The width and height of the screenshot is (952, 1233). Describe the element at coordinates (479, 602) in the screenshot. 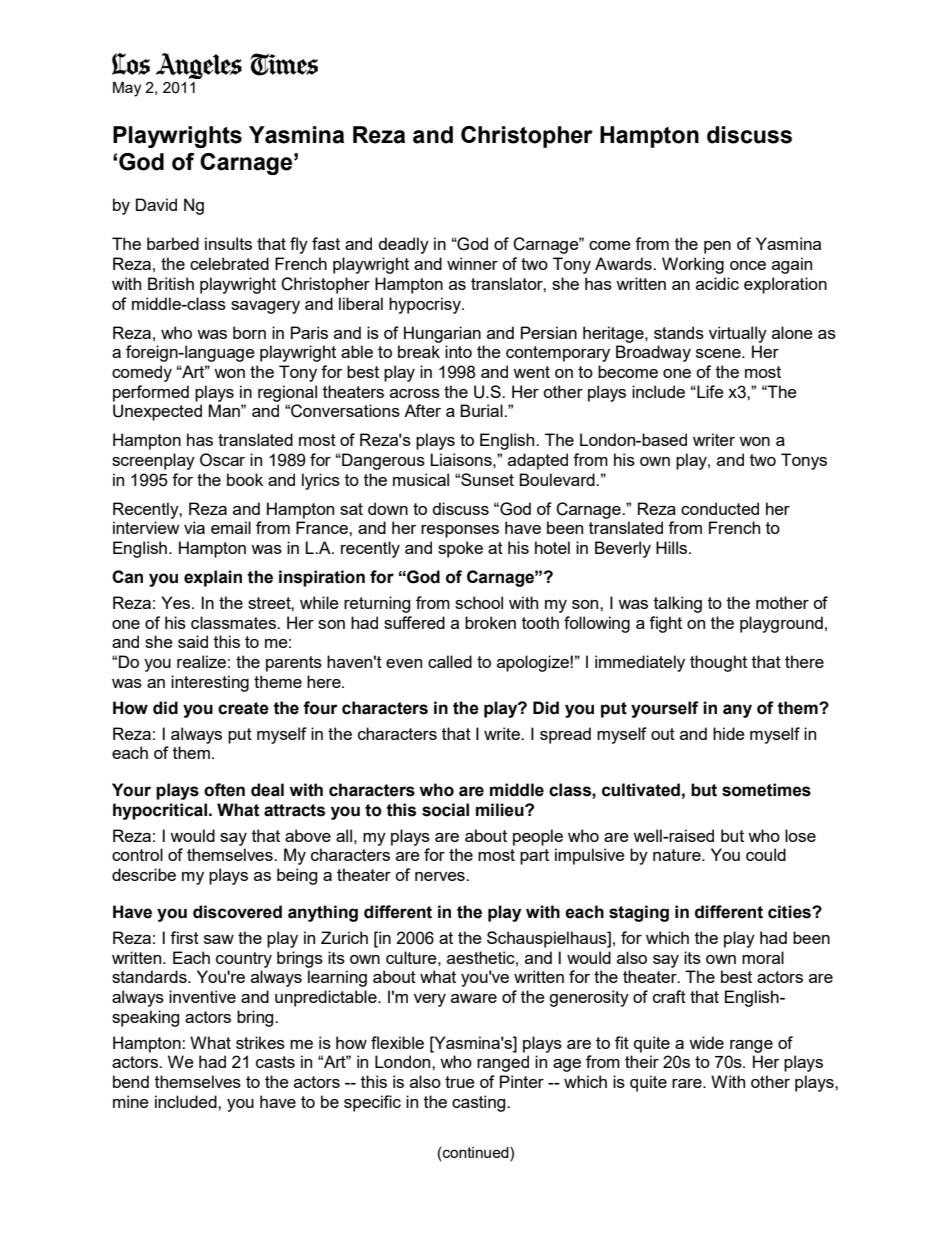

I see `school` at that location.
